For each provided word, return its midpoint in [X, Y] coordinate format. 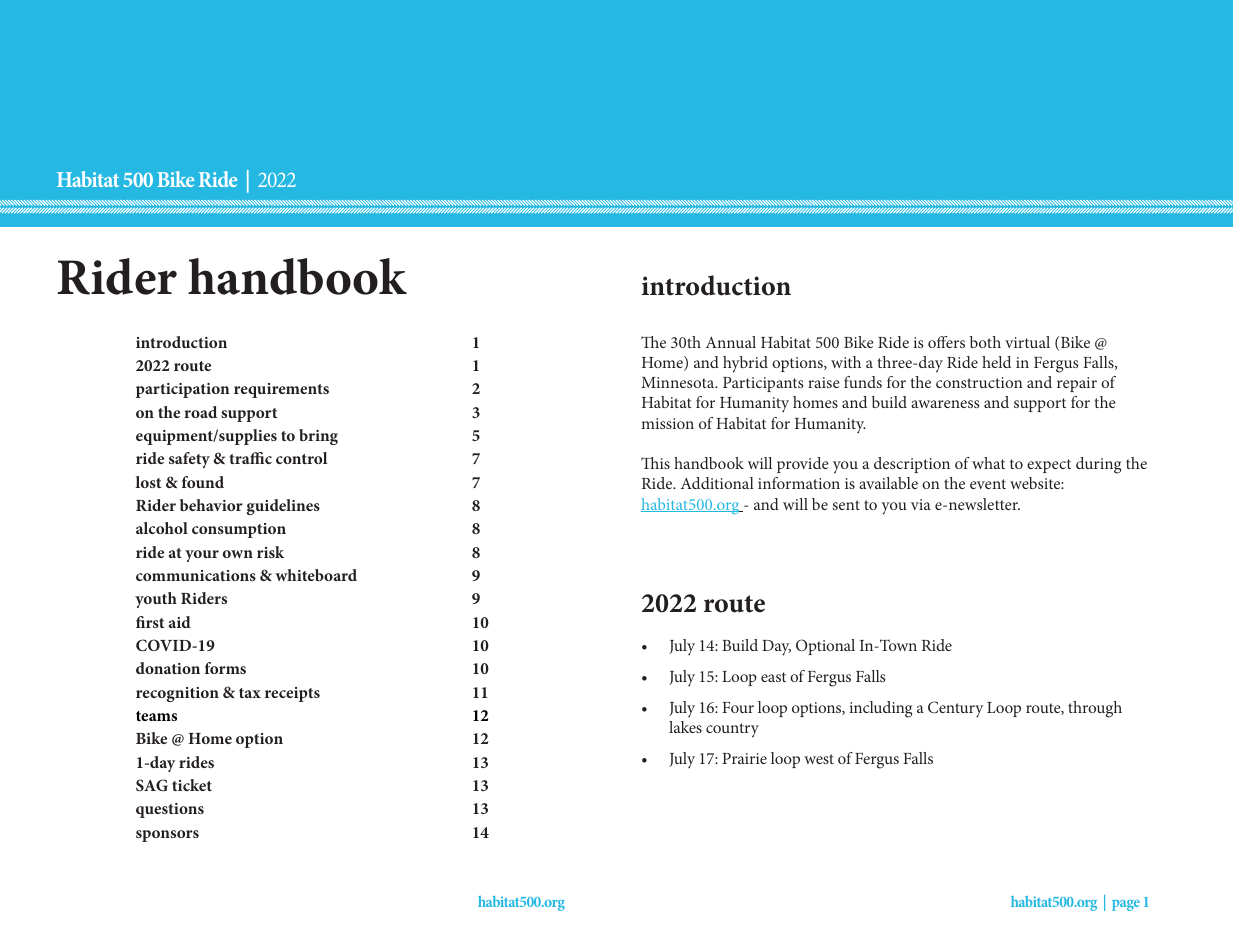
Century [955, 709]
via [921, 504]
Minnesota [679, 382]
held [996, 362]
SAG [152, 785]
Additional [717, 483]
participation [183, 390]
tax [250, 693]
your [202, 556]
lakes [685, 727]
